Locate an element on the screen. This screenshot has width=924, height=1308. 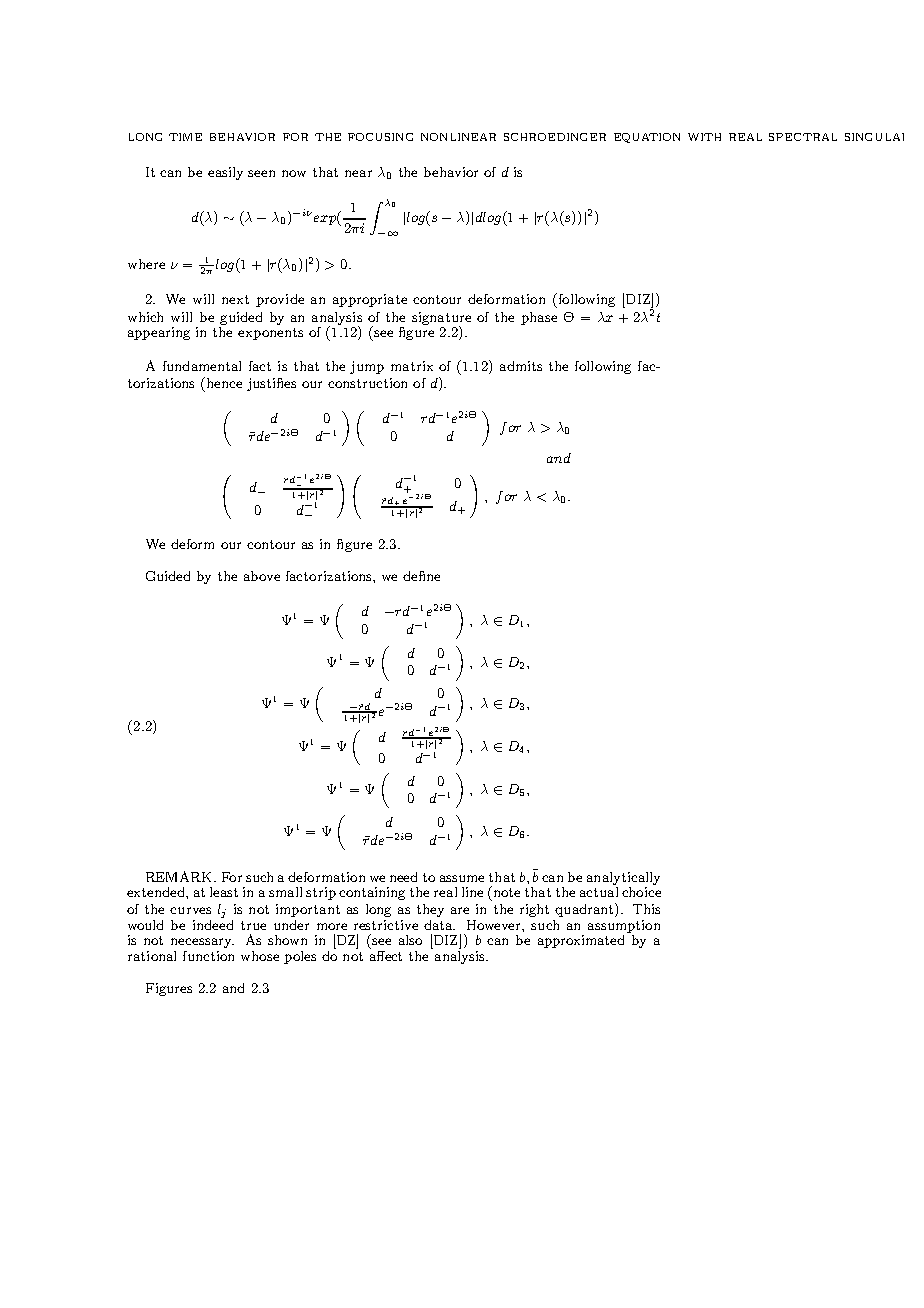
indeed is located at coordinates (213, 923).
